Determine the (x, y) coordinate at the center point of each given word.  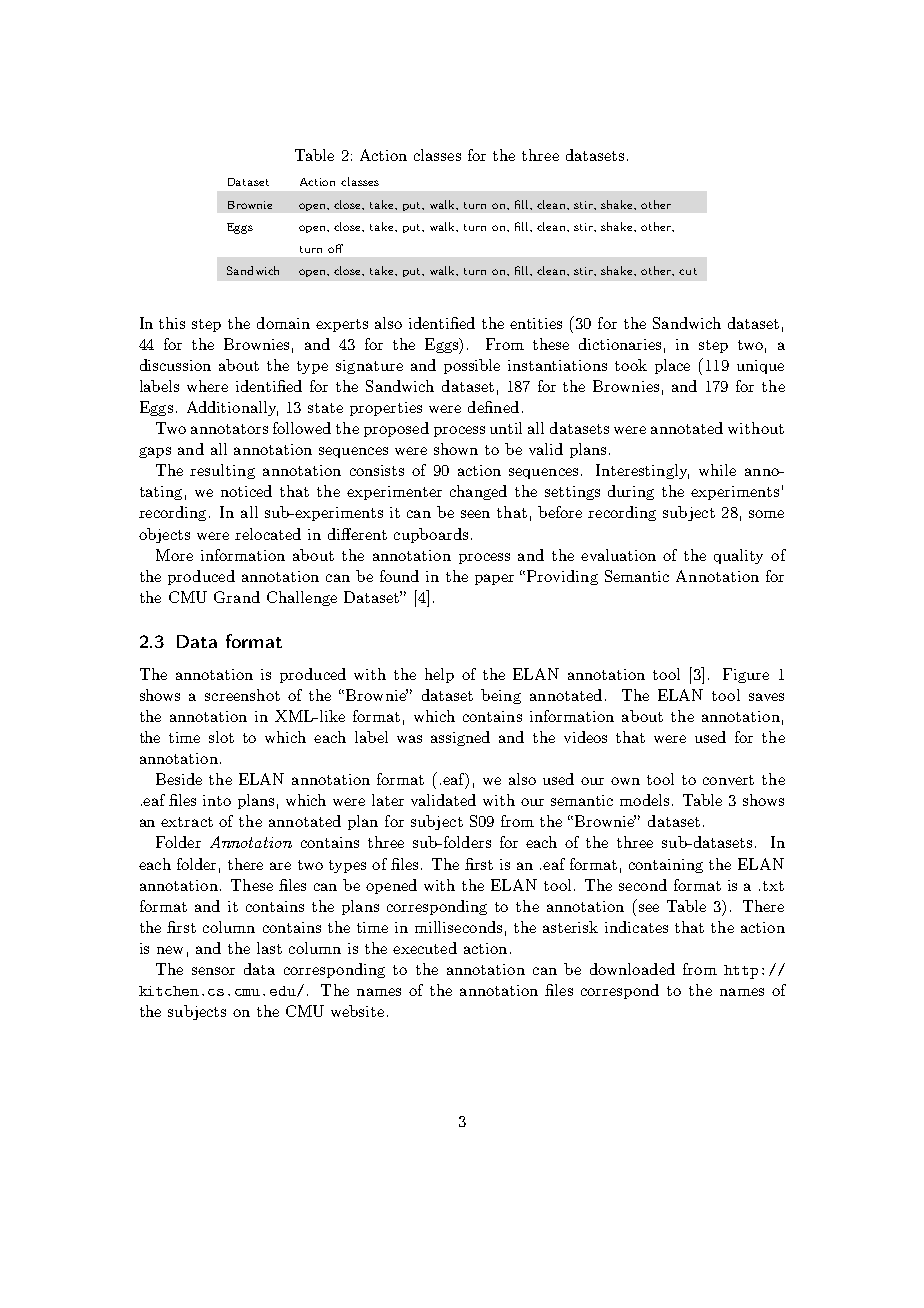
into (217, 800)
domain (283, 323)
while (717, 470)
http (741, 972)
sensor (213, 971)
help (439, 675)
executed (425, 948)
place (672, 366)
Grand (237, 597)
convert (728, 780)
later (388, 800)
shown (456, 449)
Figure (746, 675)
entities (536, 323)
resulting (222, 471)
